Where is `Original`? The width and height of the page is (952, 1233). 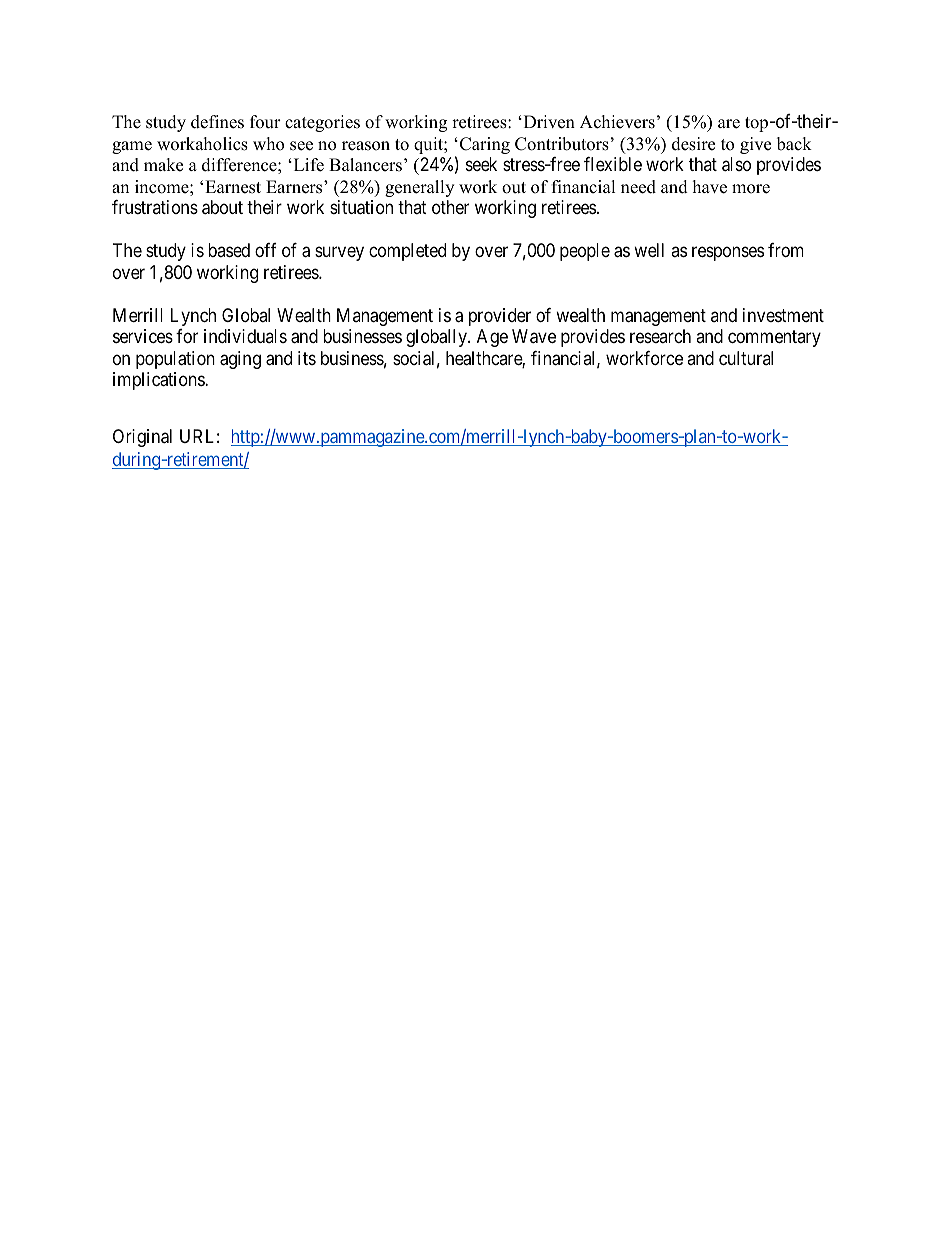 Original is located at coordinates (142, 438).
